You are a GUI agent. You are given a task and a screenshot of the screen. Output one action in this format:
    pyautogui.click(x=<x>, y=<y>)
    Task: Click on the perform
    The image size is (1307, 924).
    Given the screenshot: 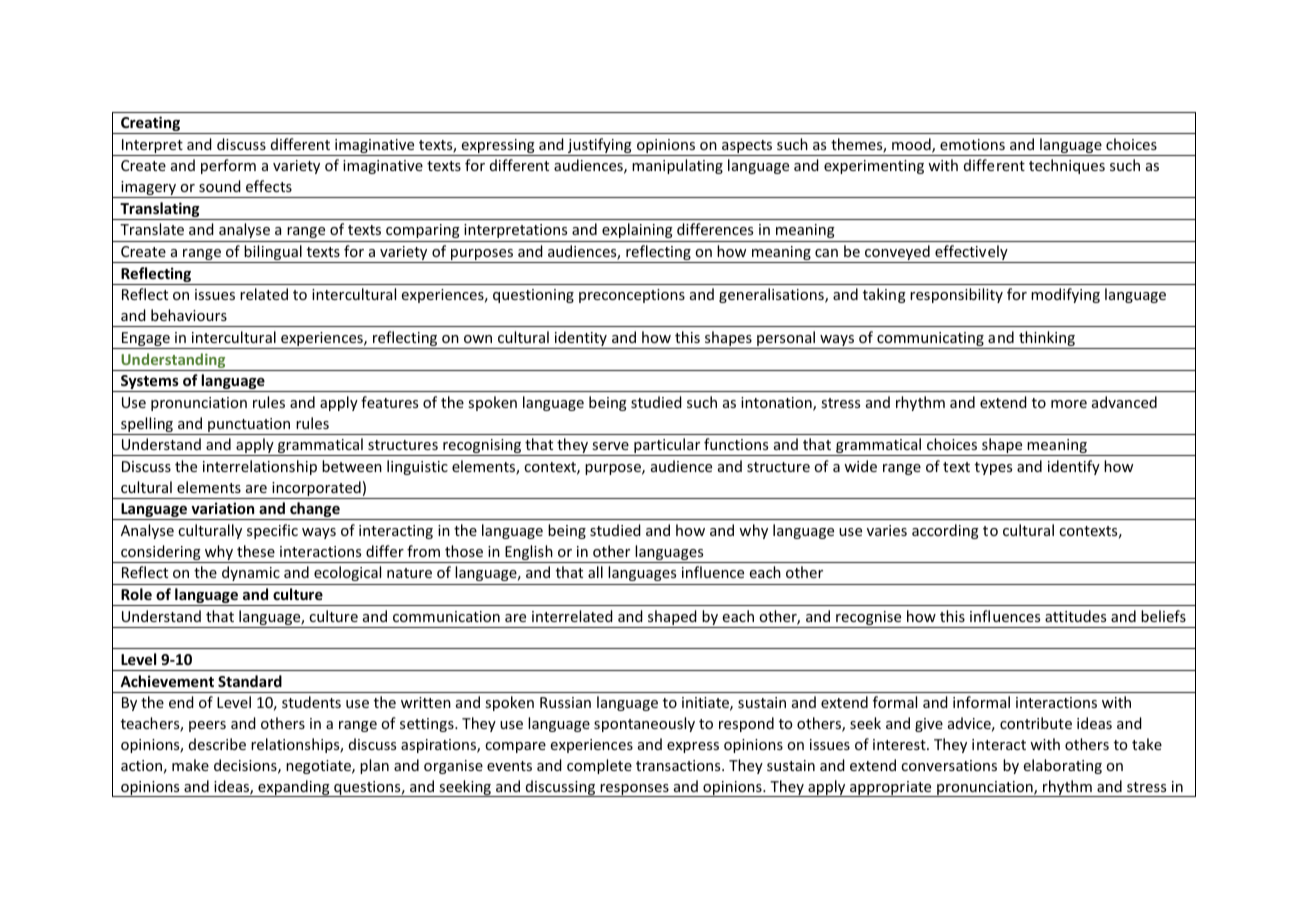 What is the action you would take?
    pyautogui.click(x=228, y=166)
